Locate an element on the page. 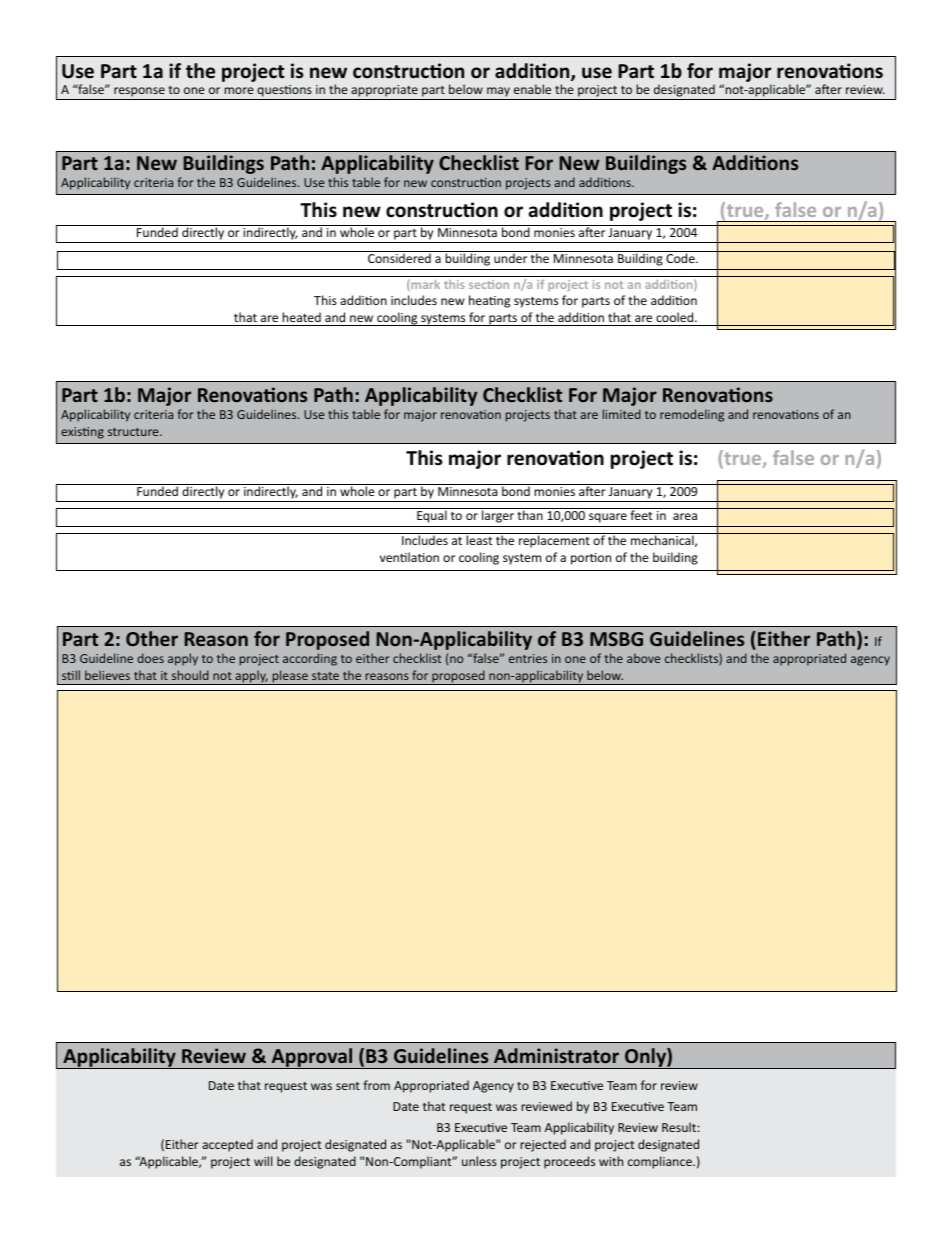  state is located at coordinates (325, 676).
